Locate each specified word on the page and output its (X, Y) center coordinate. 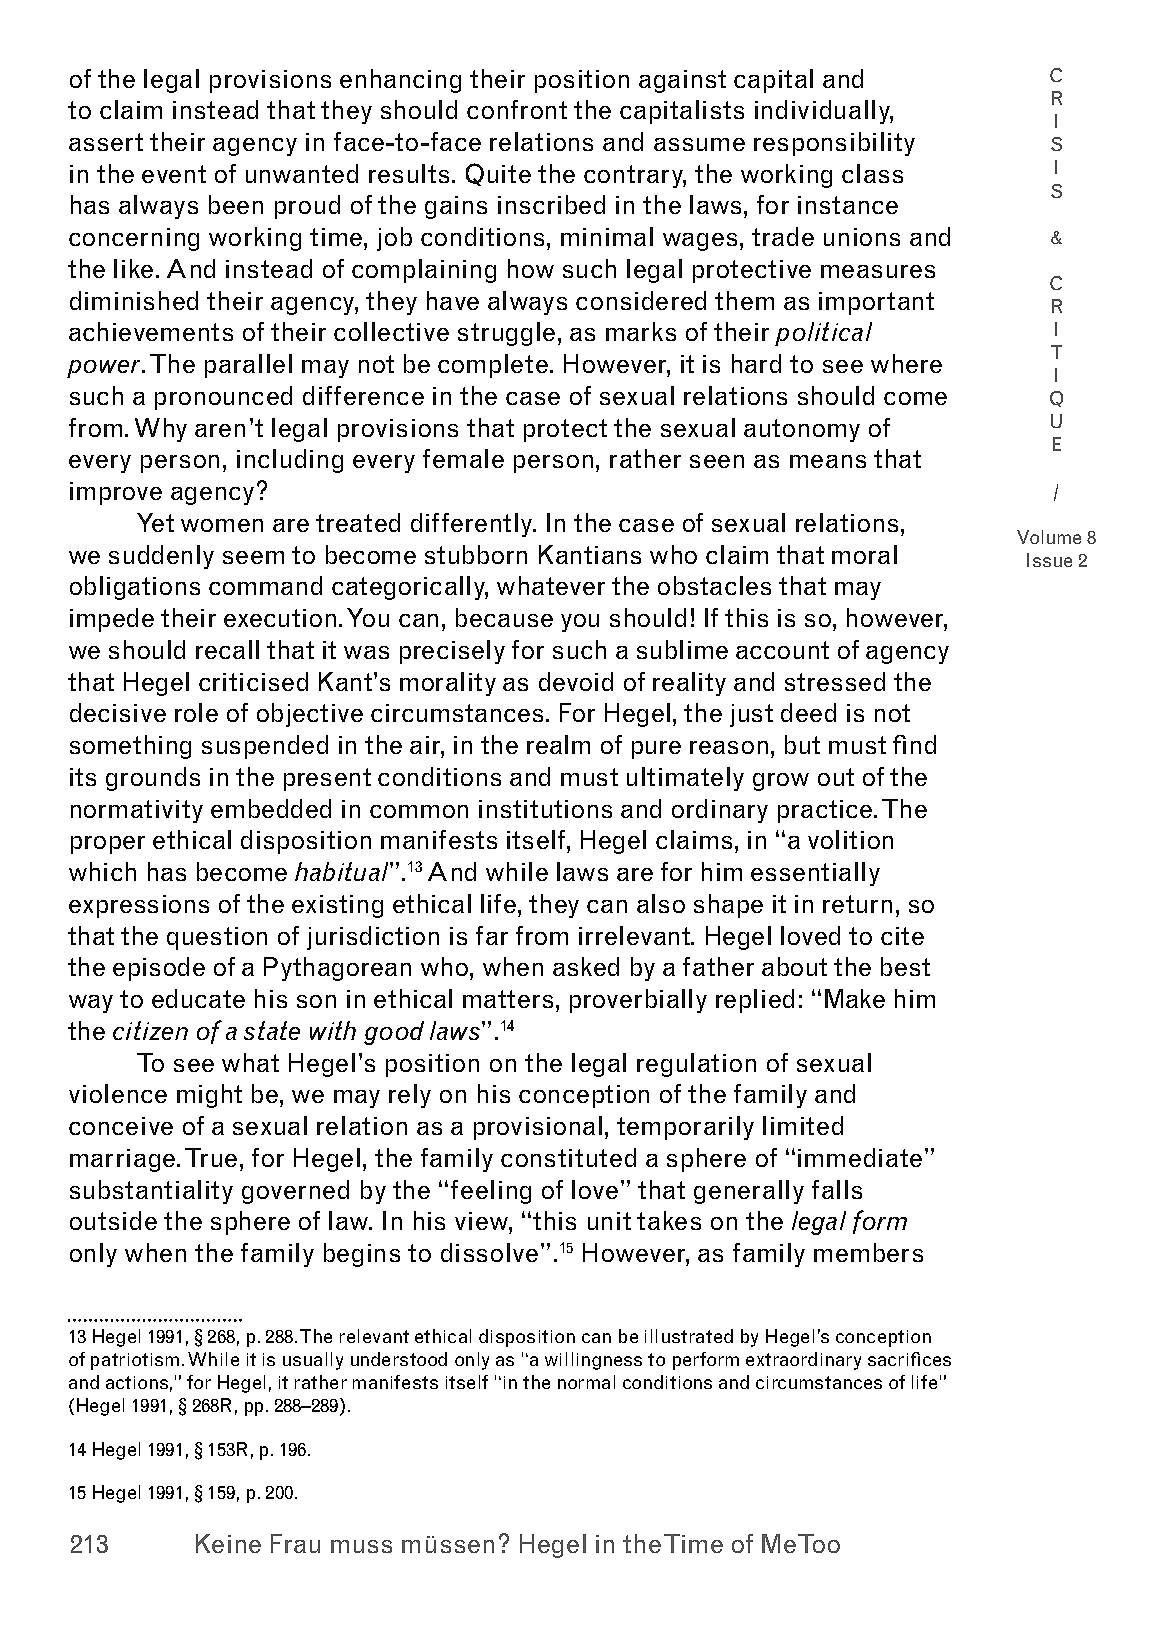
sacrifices (909, 1359)
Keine (228, 1543)
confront (517, 109)
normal (586, 1382)
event (174, 174)
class (872, 173)
